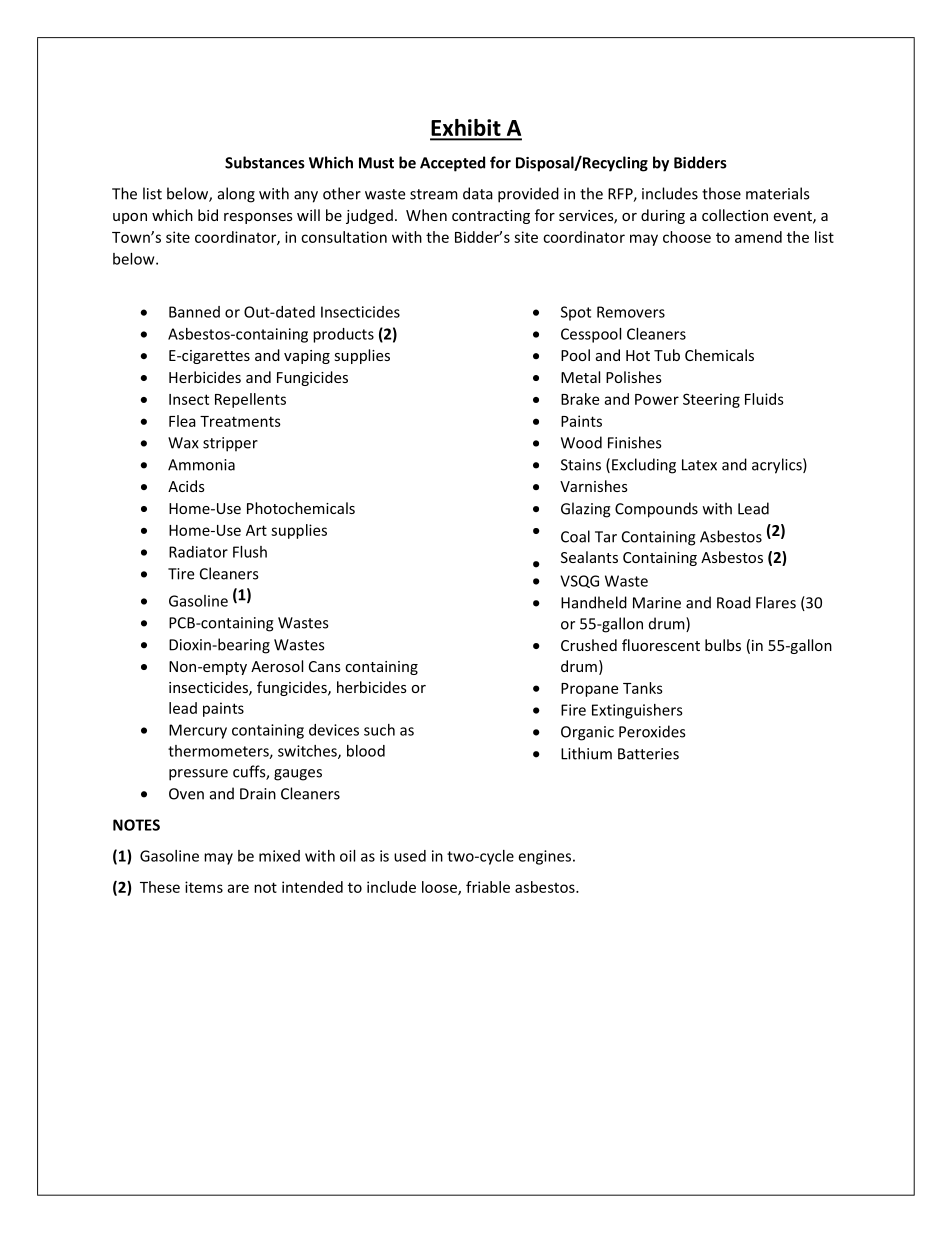  I want to click on those, so click(721, 193).
